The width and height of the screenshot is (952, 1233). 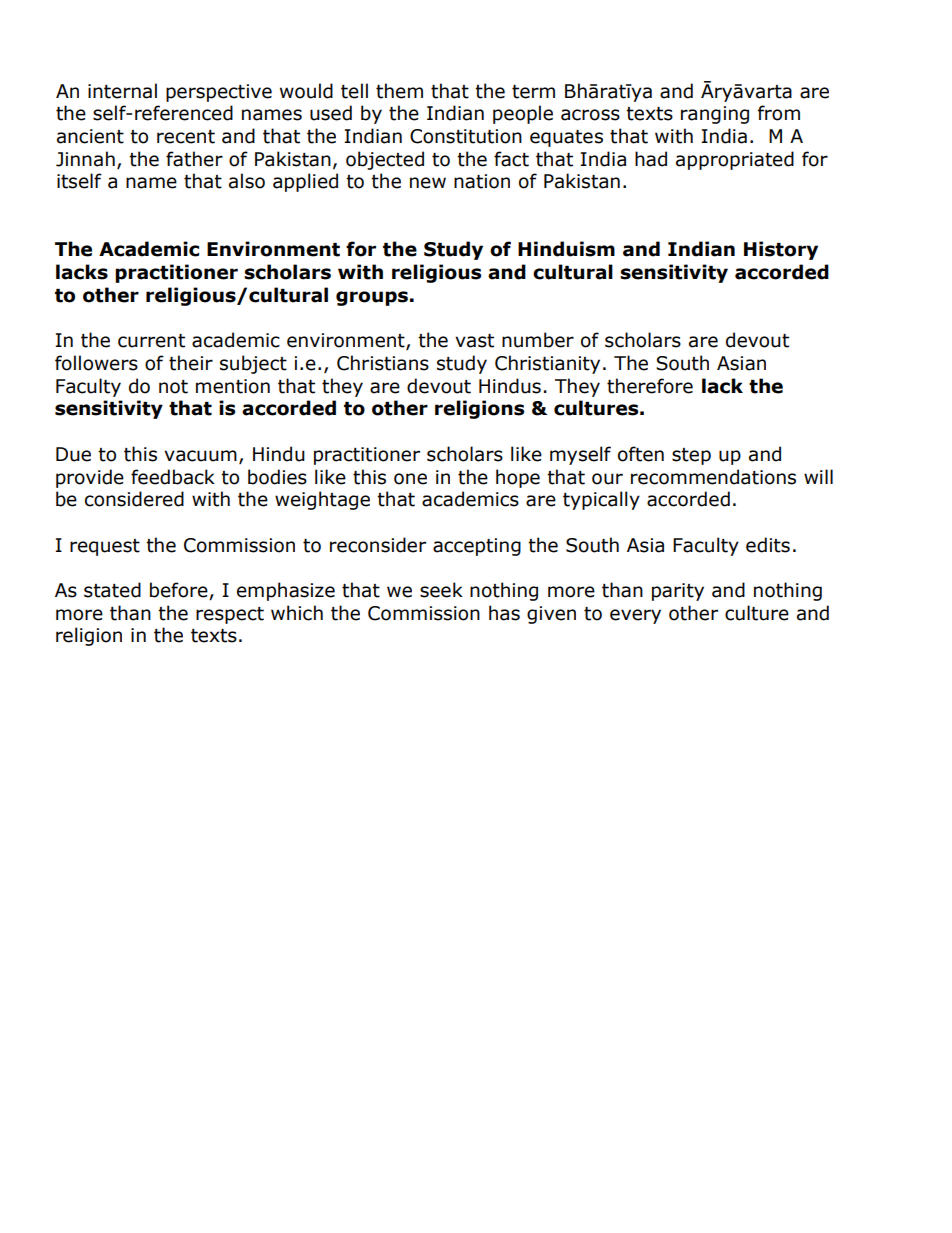 What do you see at coordinates (399, 91) in the screenshot?
I see `them` at bounding box center [399, 91].
